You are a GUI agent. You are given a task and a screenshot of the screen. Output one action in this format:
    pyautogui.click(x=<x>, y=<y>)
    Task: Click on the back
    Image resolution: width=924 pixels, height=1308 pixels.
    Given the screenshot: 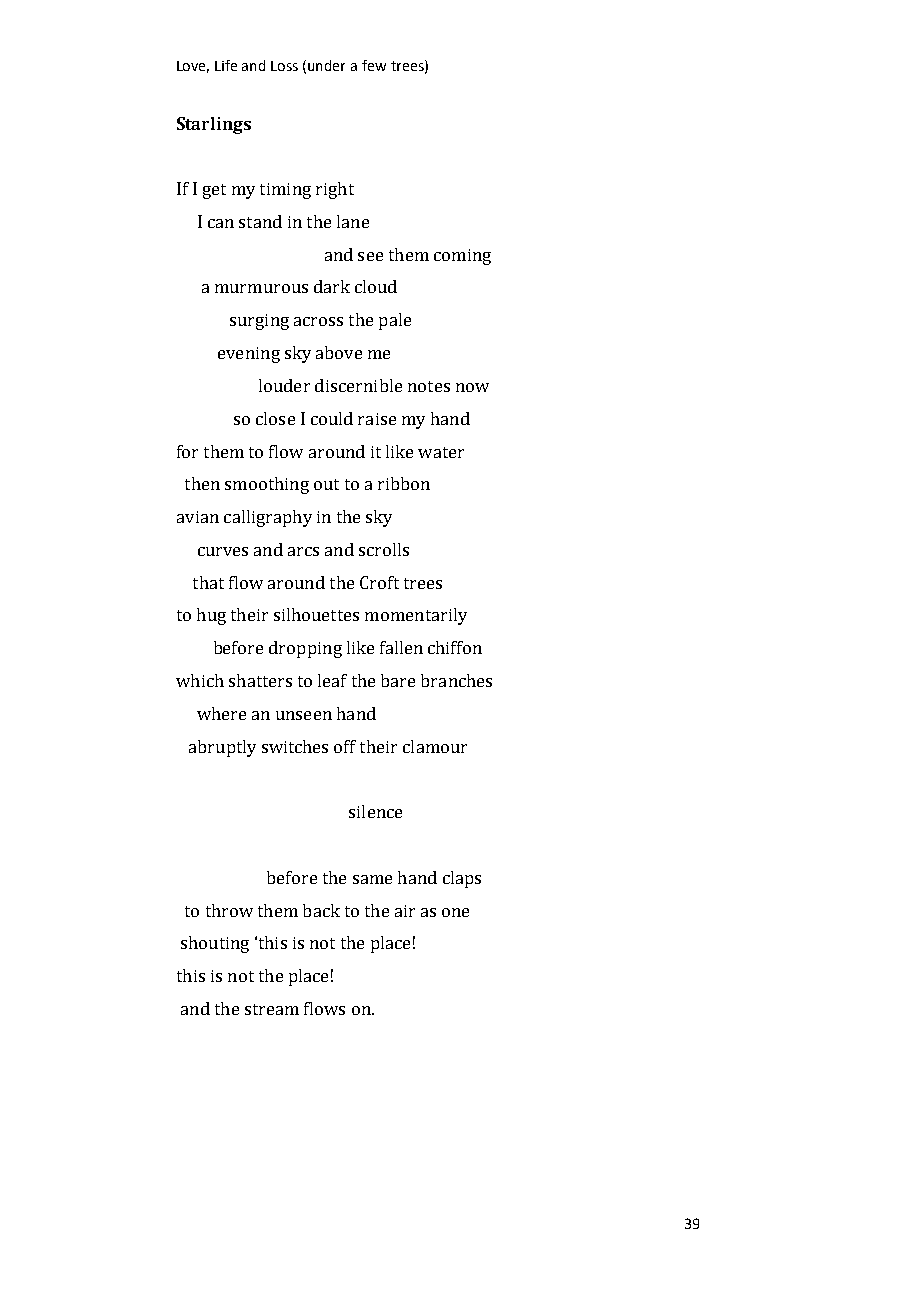 What is the action you would take?
    pyautogui.click(x=321, y=910)
